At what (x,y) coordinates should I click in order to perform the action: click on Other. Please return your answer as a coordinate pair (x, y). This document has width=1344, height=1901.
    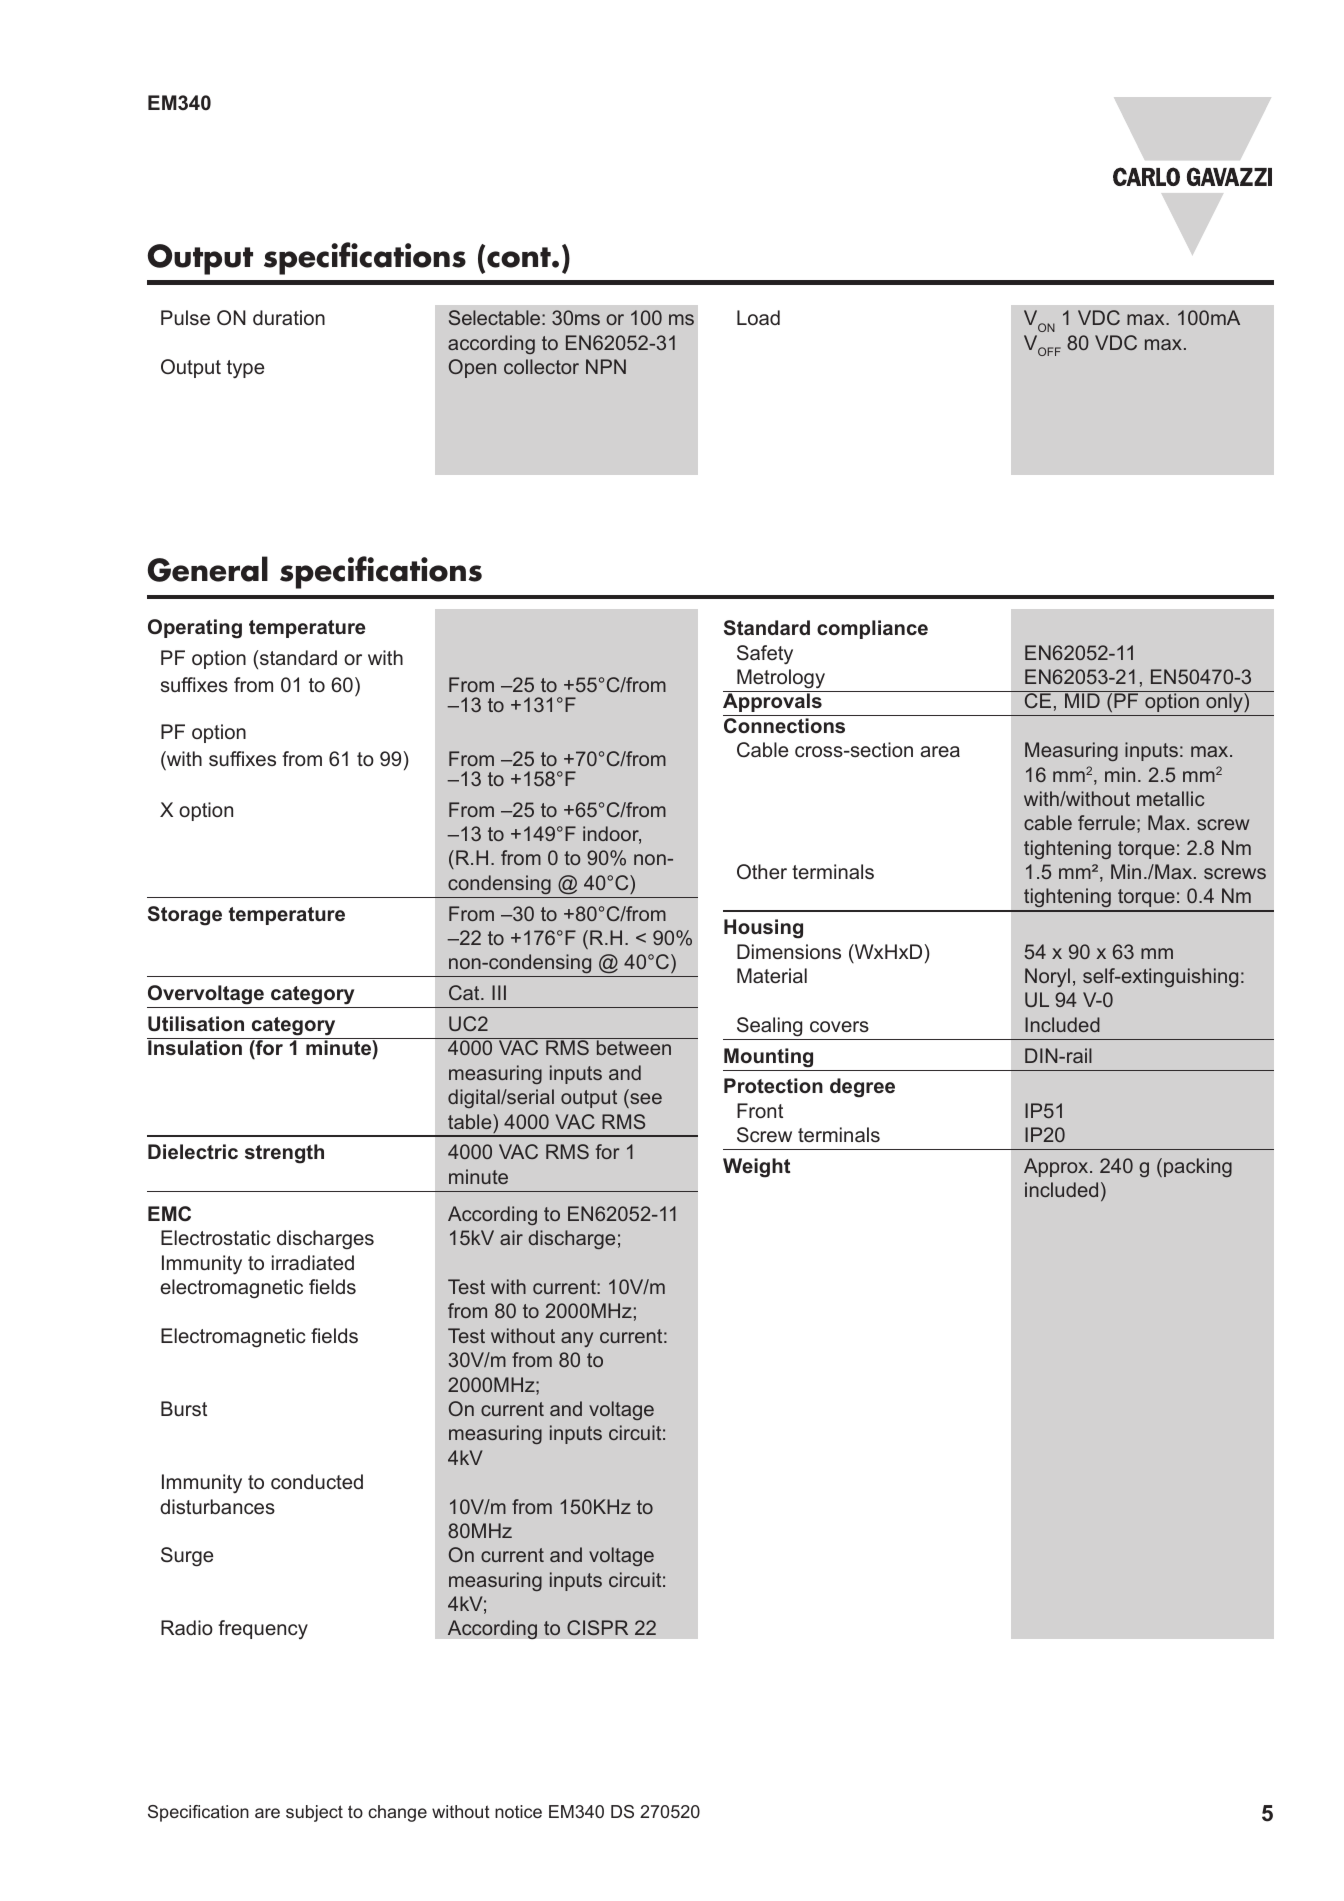
    Looking at the image, I should click on (762, 871).
